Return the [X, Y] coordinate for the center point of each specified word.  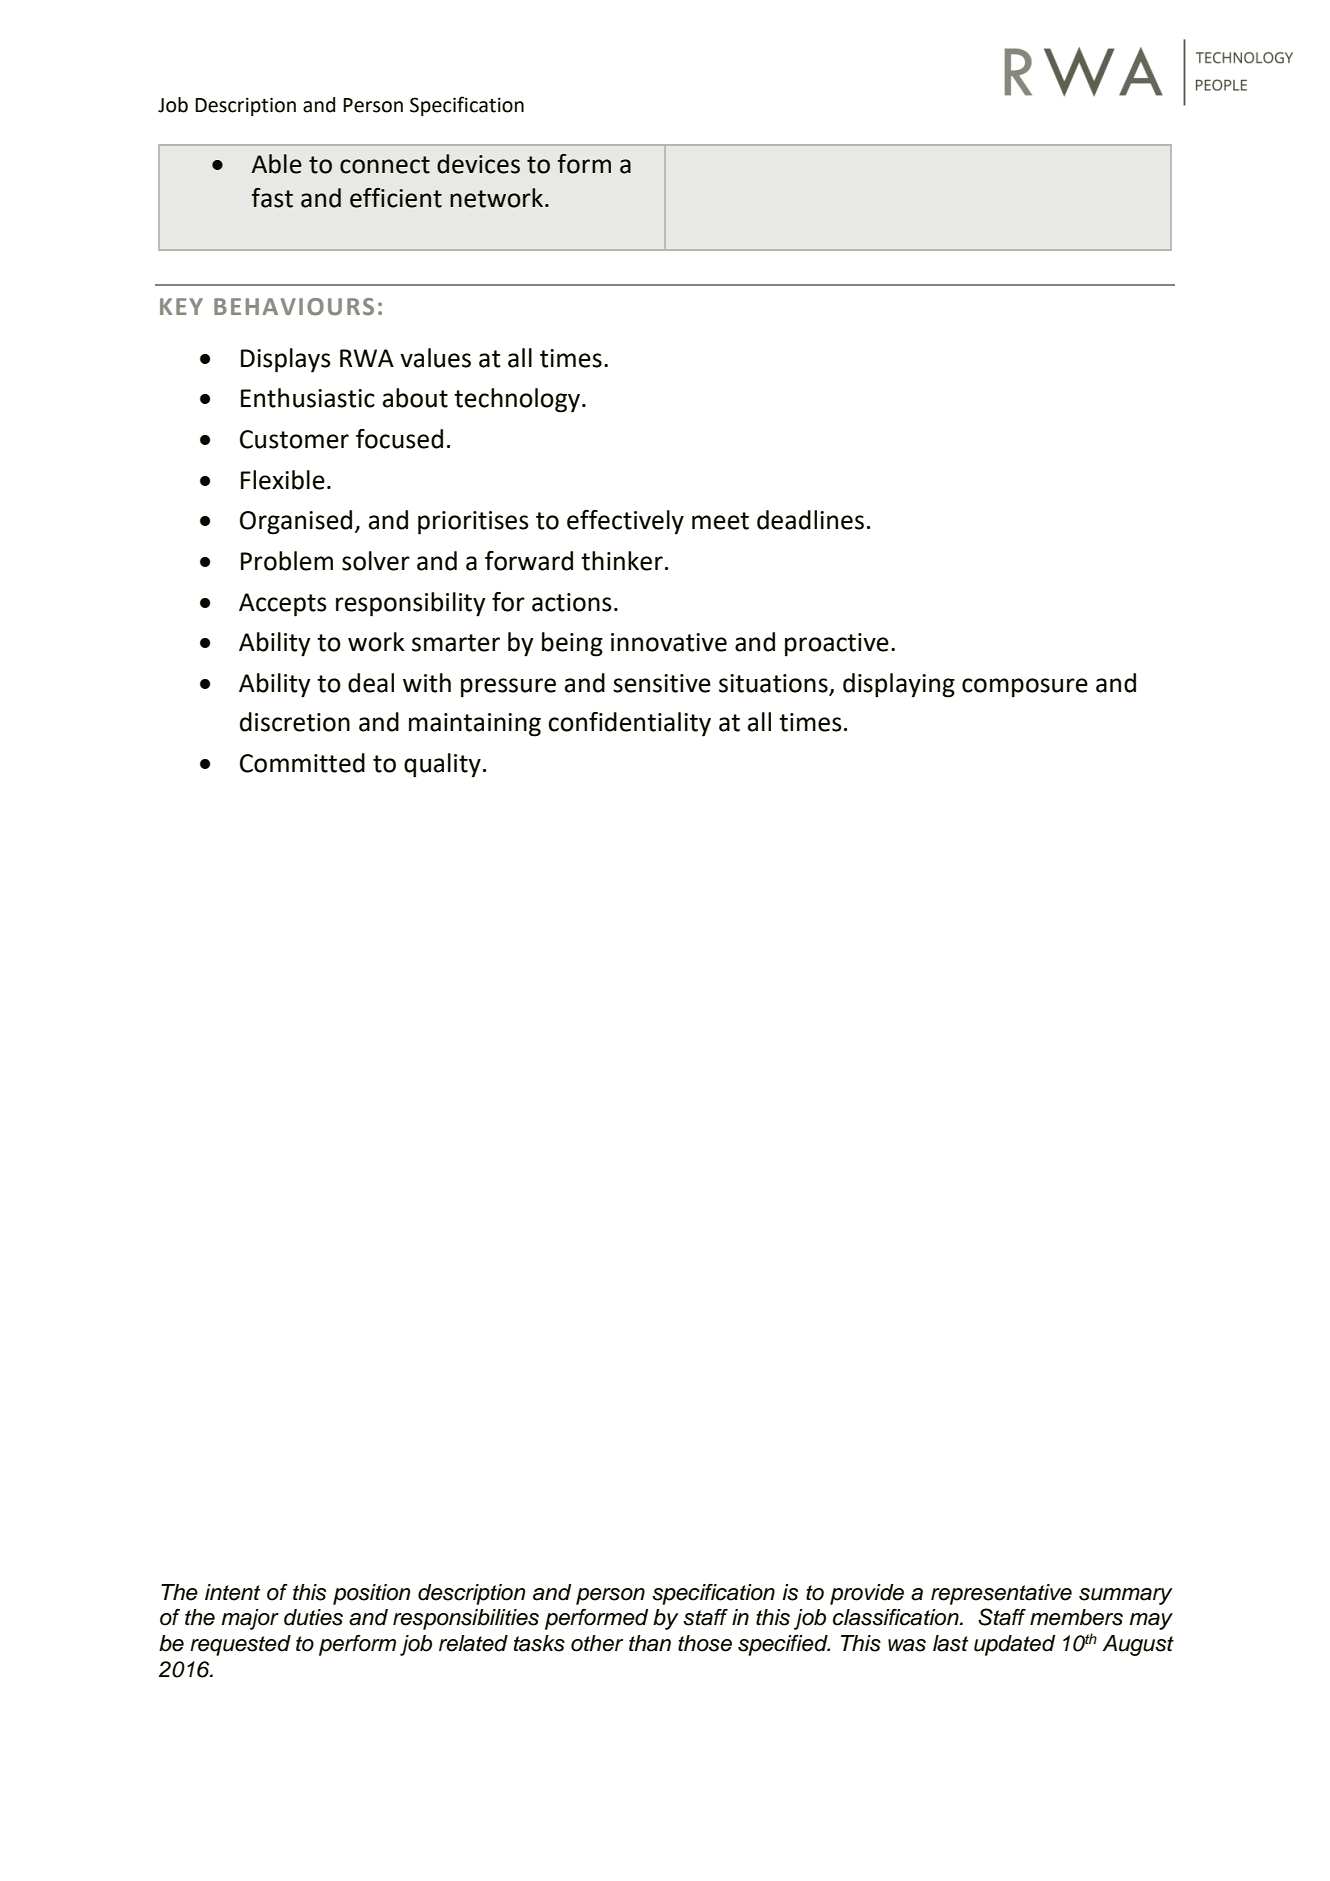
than [650, 1643]
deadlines [810, 520]
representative [1001, 1594]
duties [313, 1617]
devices [478, 164]
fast [272, 198]
